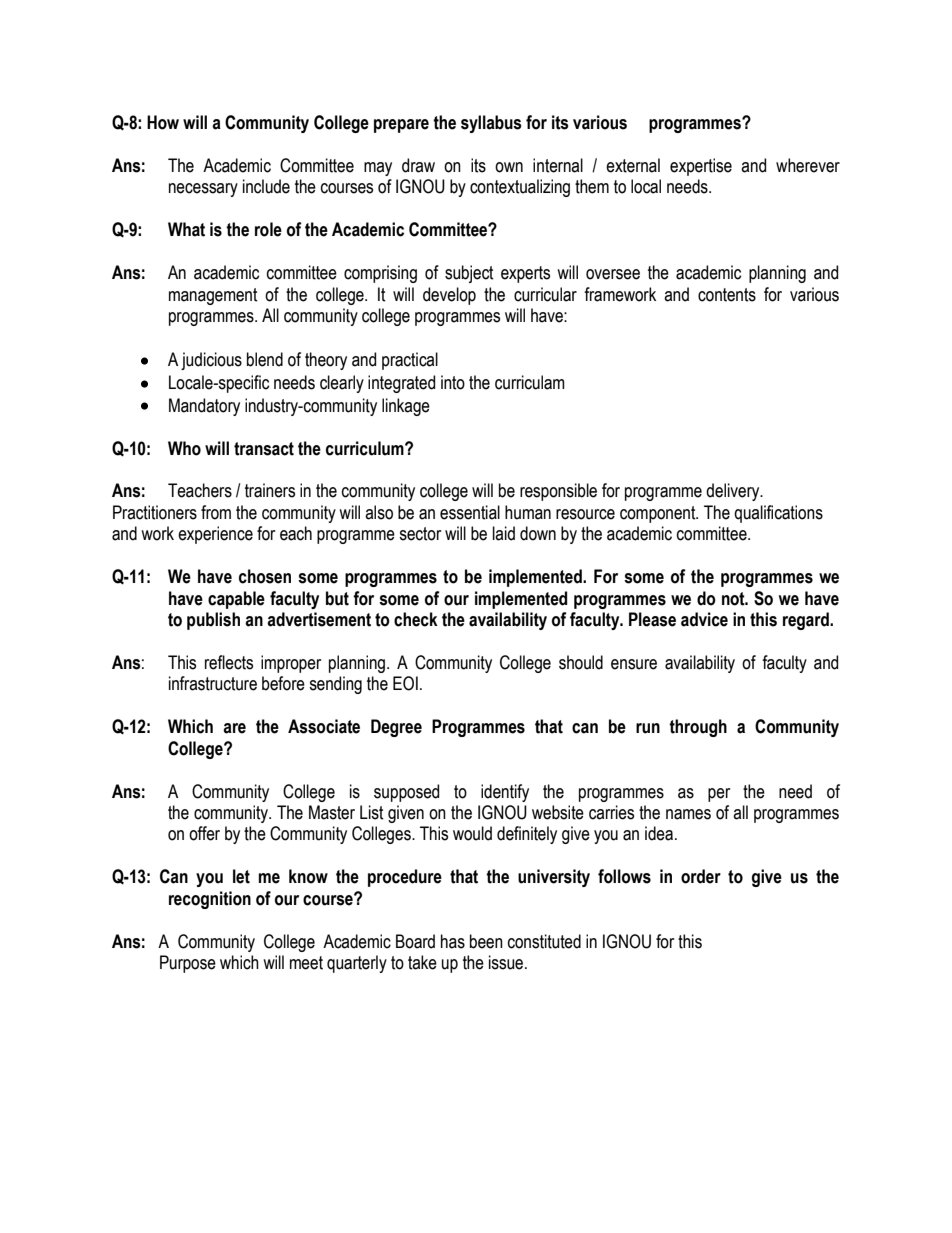  What do you see at coordinates (453, 382) in the page?
I see `into` at bounding box center [453, 382].
